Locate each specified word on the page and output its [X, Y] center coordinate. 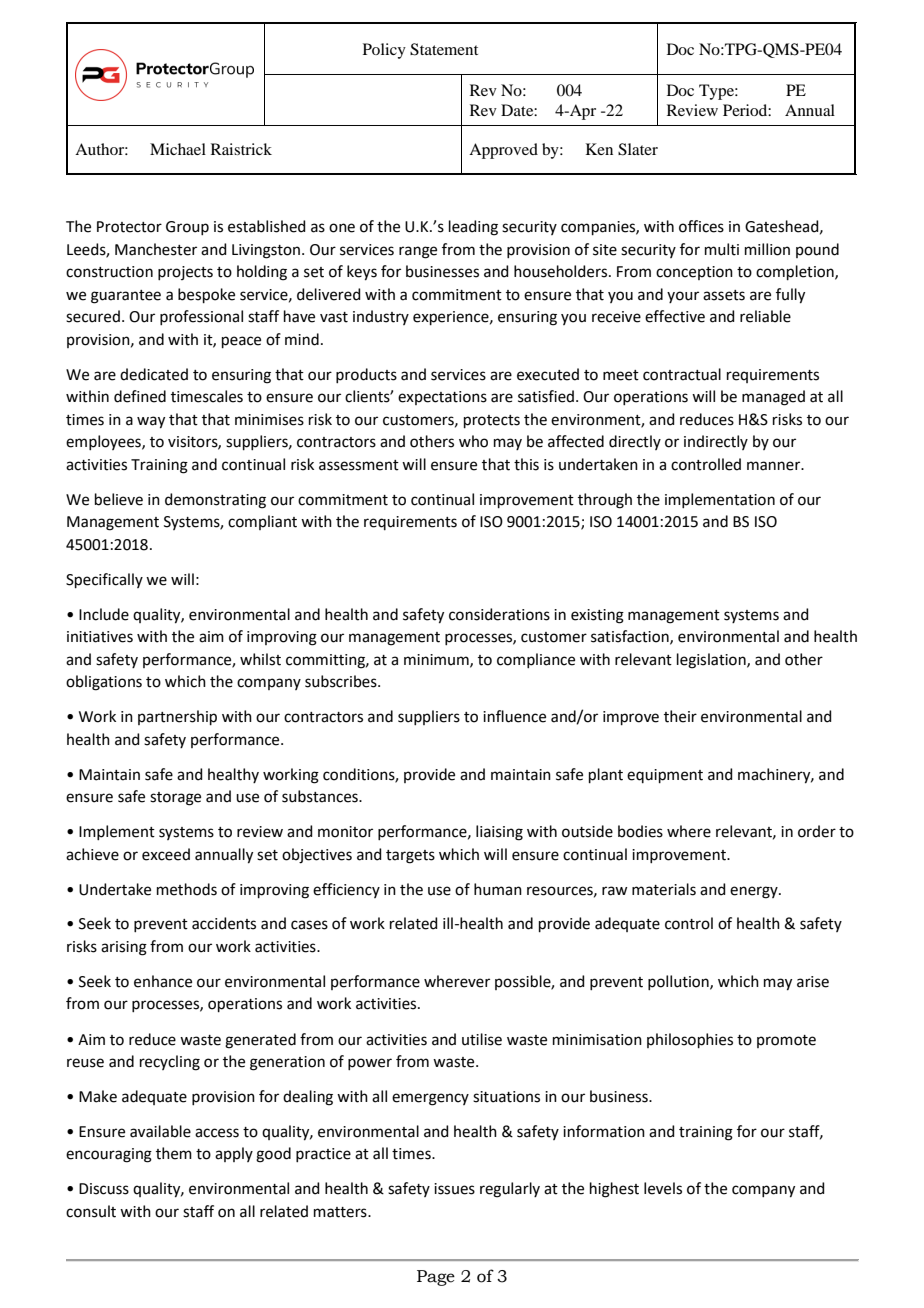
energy [755, 892]
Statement [444, 49]
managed [773, 398]
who [473, 441]
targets [410, 857]
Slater [638, 149]
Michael [178, 149]
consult [91, 1211]
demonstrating [215, 501]
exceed [166, 854]
